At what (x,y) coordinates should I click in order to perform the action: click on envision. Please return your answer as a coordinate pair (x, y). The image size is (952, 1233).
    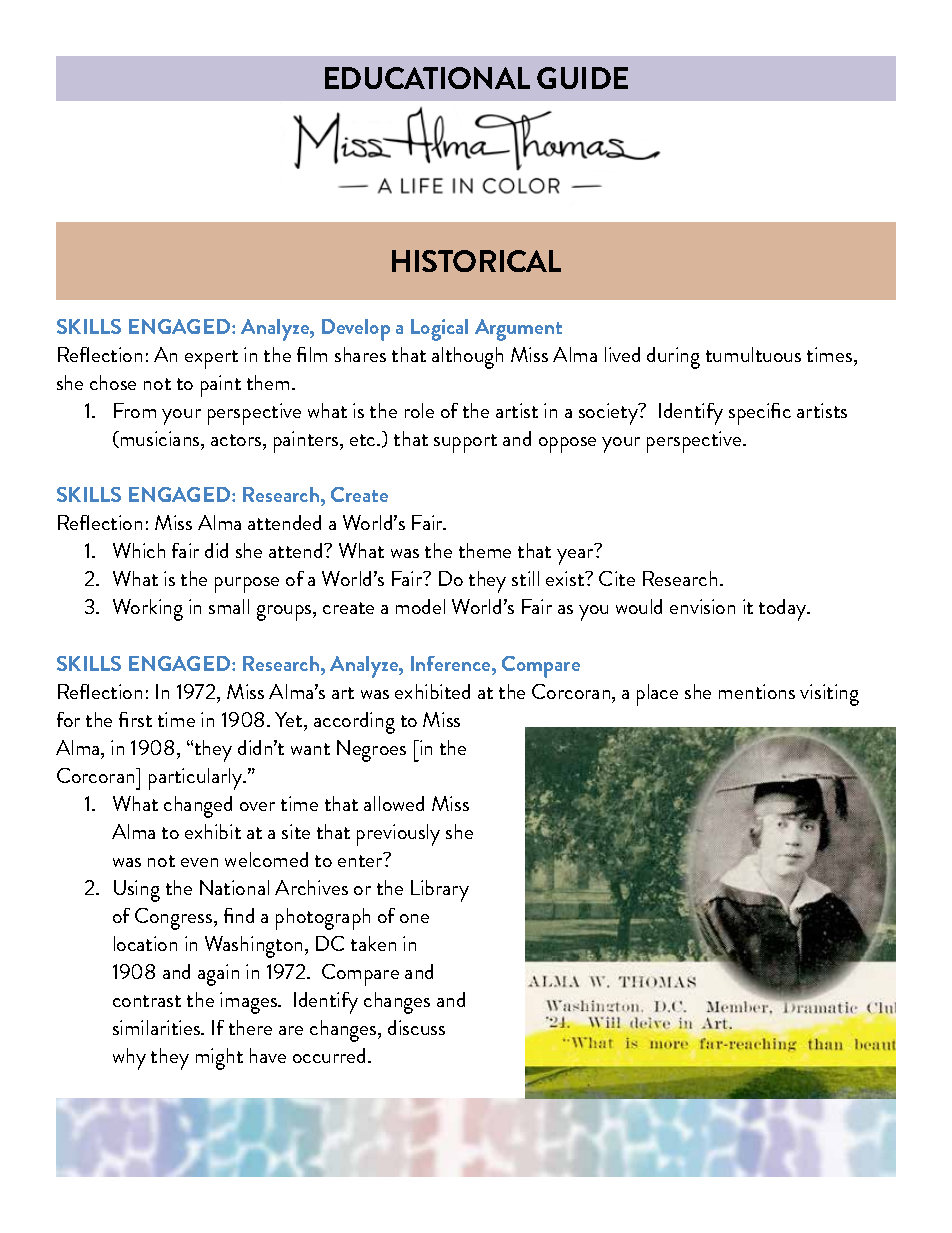
    Looking at the image, I should click on (702, 606).
